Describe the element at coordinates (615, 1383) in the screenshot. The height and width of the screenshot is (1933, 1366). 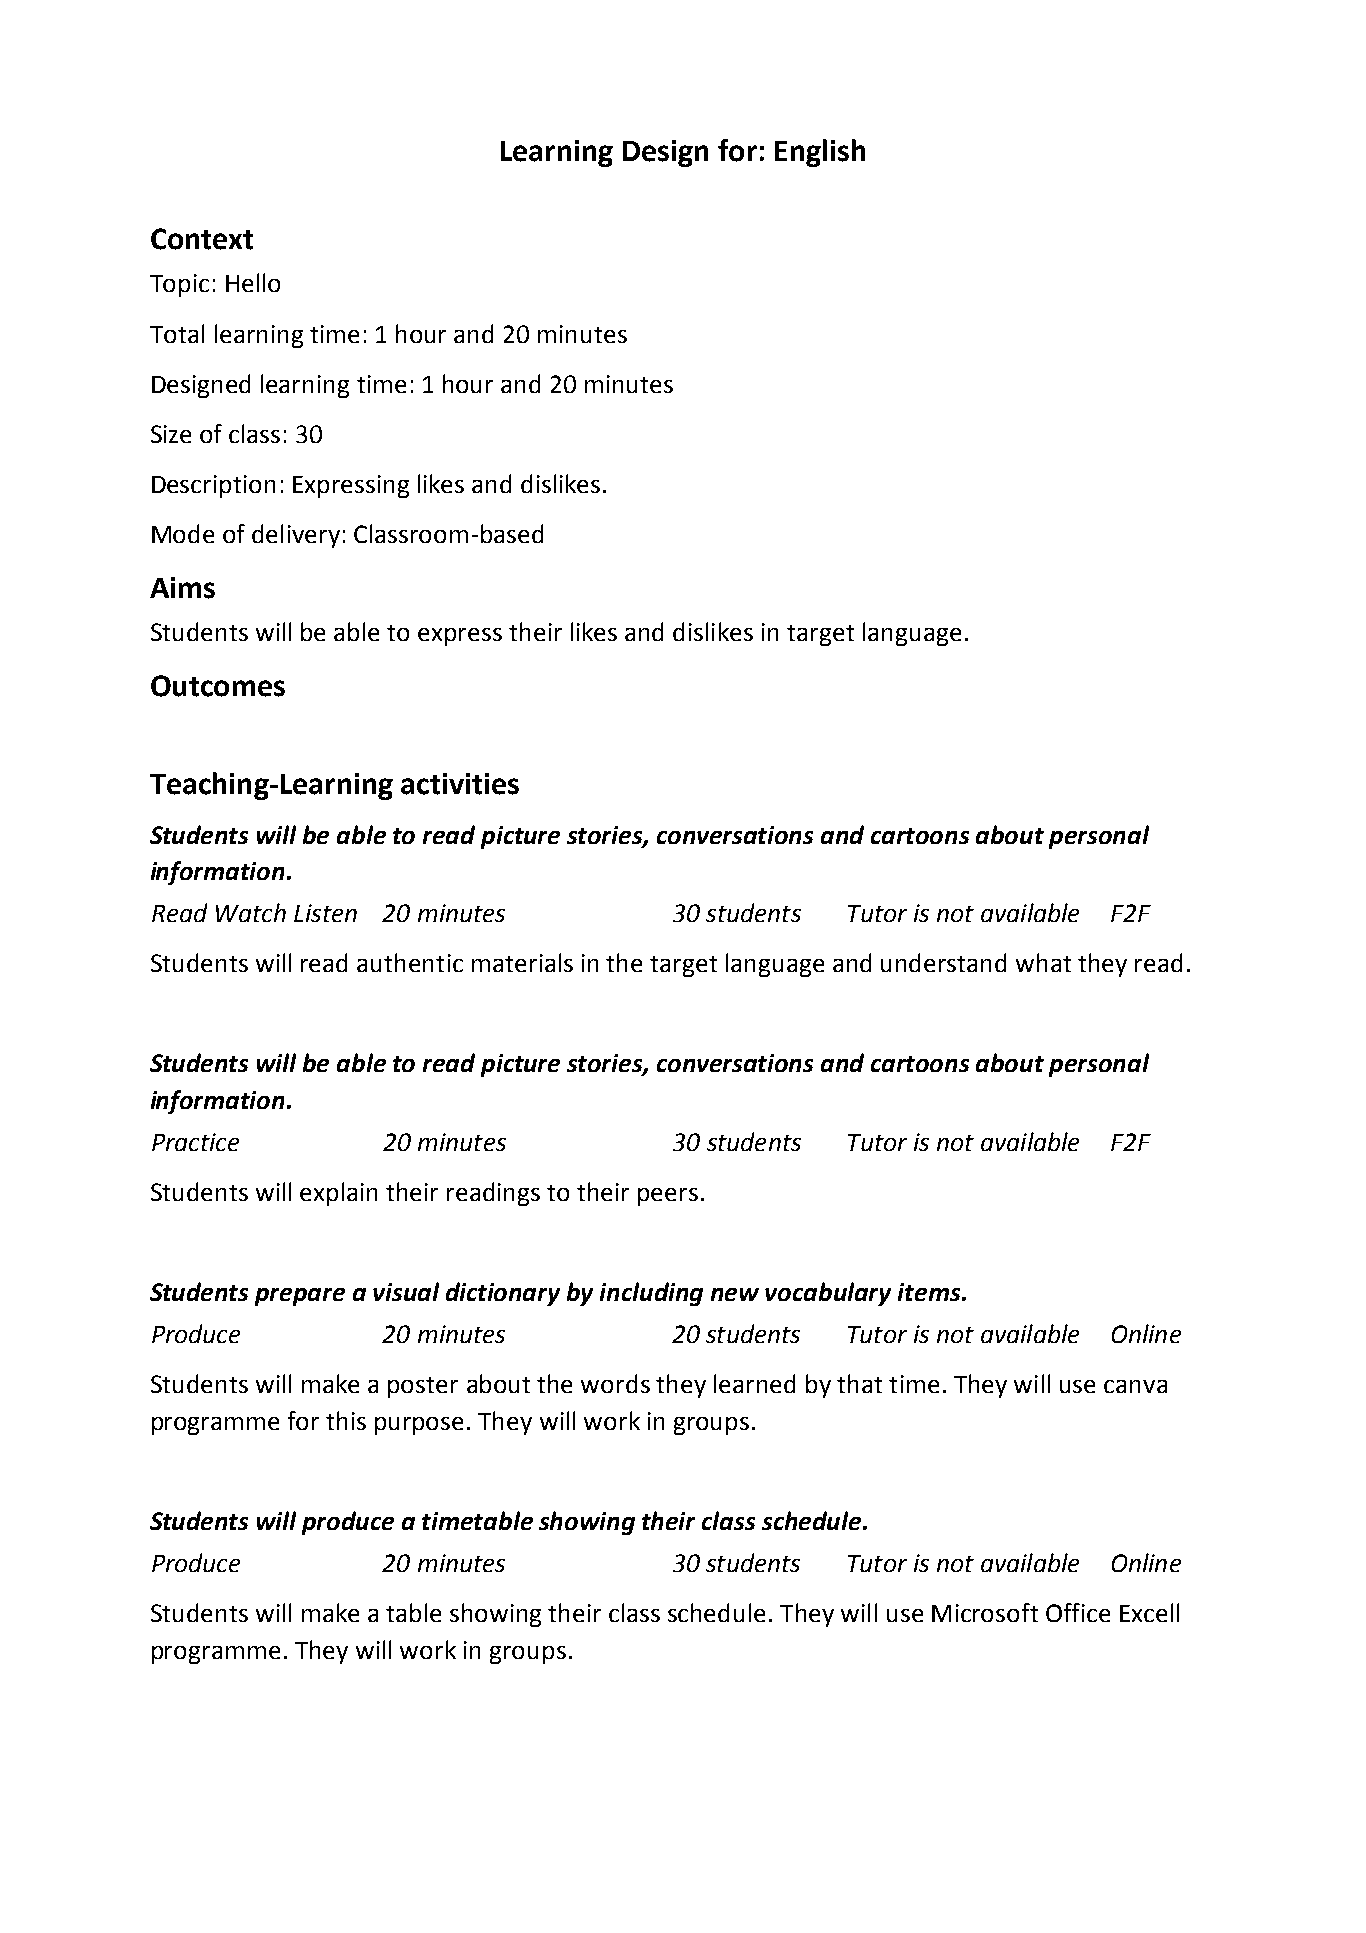
I see `words` at that location.
